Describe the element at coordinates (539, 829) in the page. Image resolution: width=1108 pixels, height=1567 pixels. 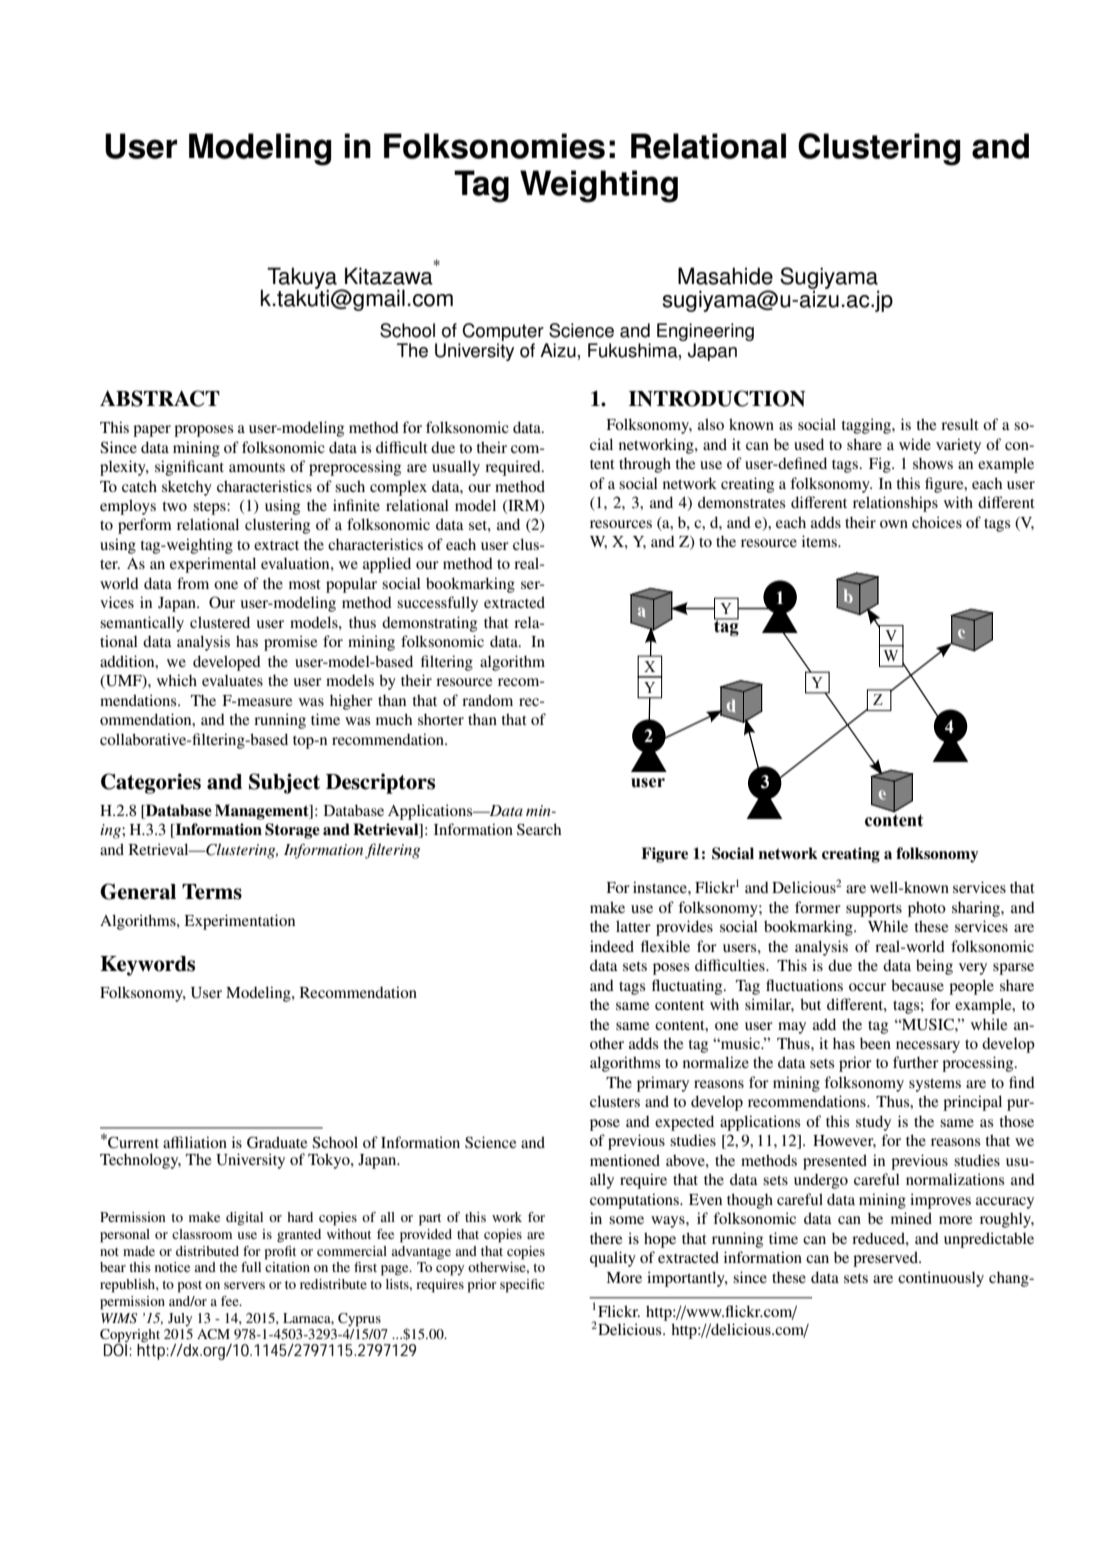
I see `Search` at that location.
